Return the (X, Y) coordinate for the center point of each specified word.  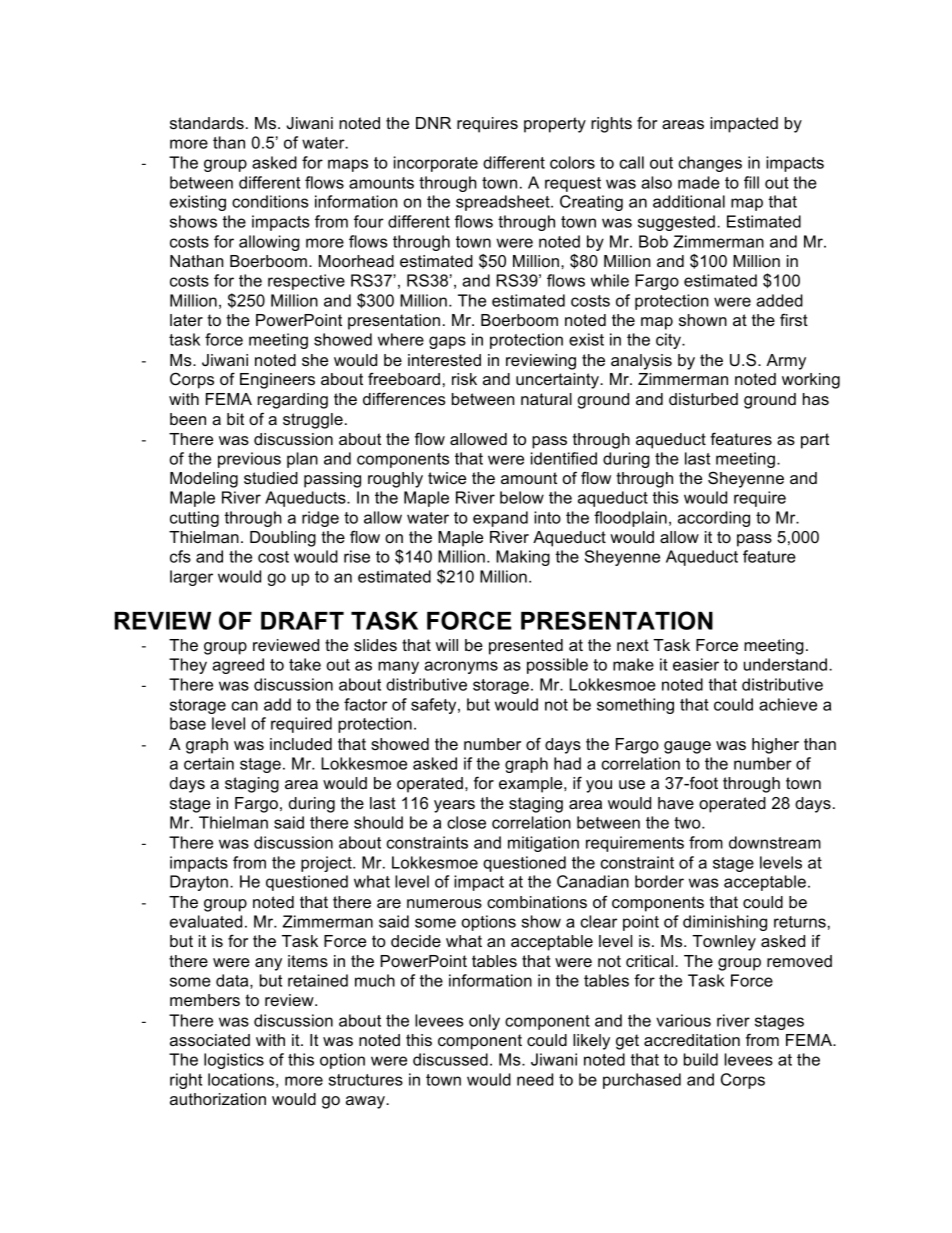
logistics (234, 1061)
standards (207, 123)
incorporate (436, 164)
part (815, 441)
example (532, 785)
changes (710, 164)
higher (775, 746)
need (535, 1079)
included (301, 744)
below (522, 497)
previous (249, 460)
